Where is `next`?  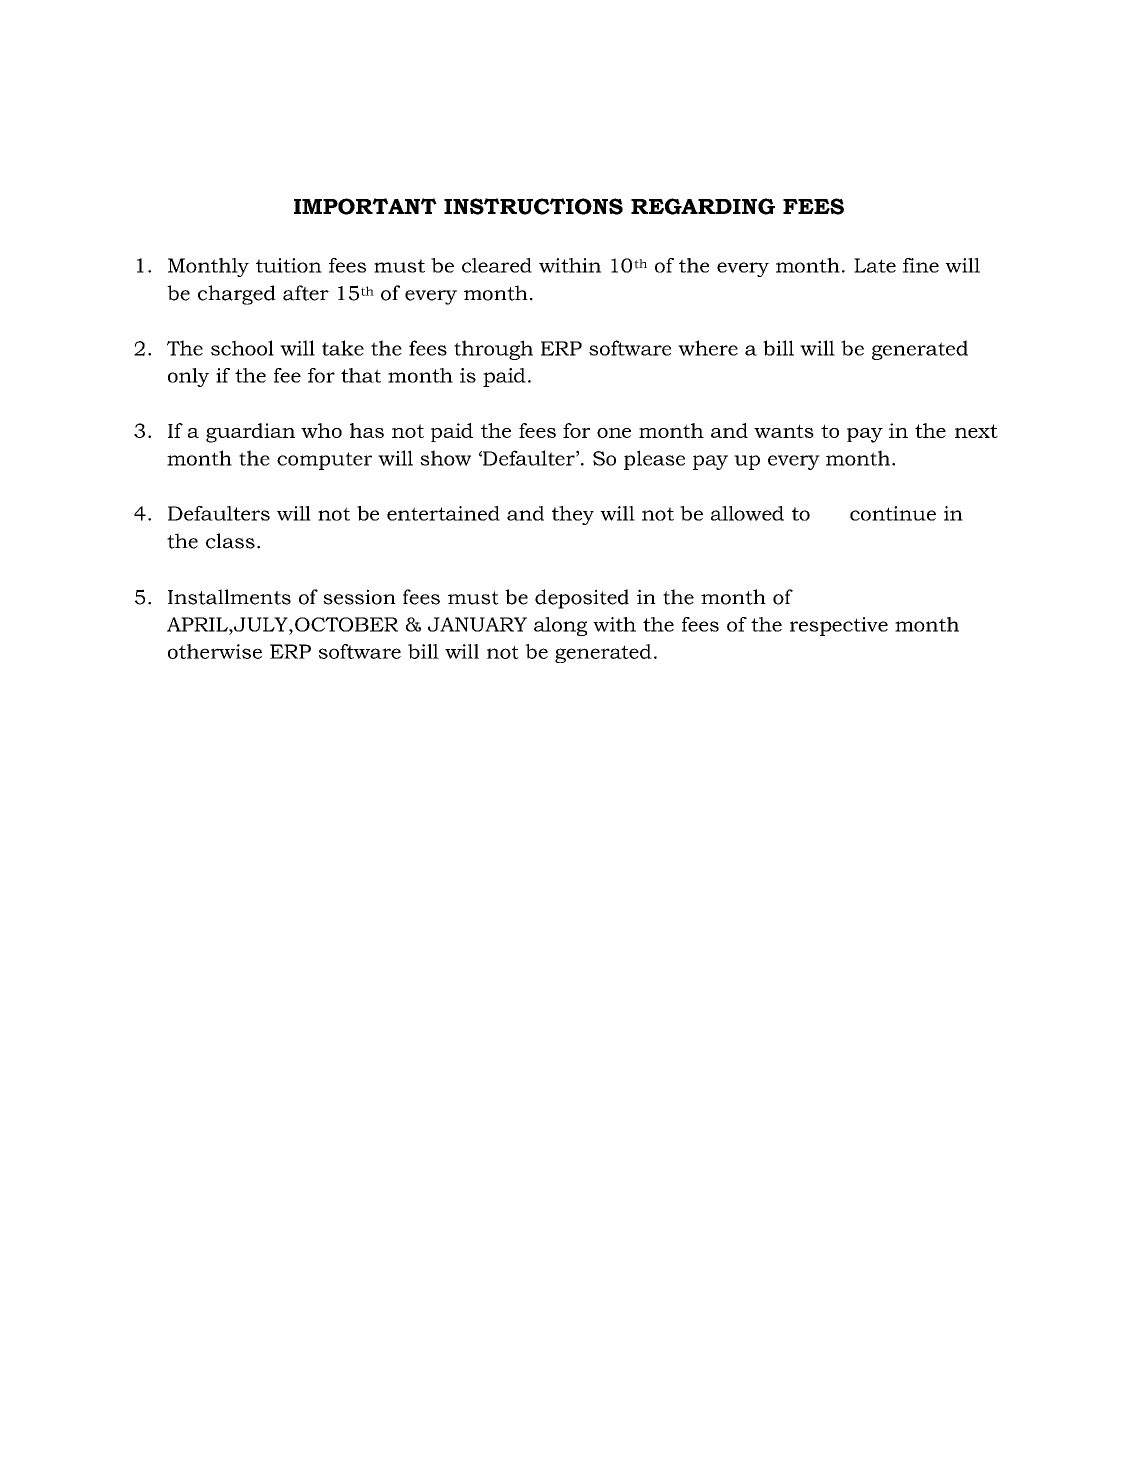
next is located at coordinates (976, 431).
